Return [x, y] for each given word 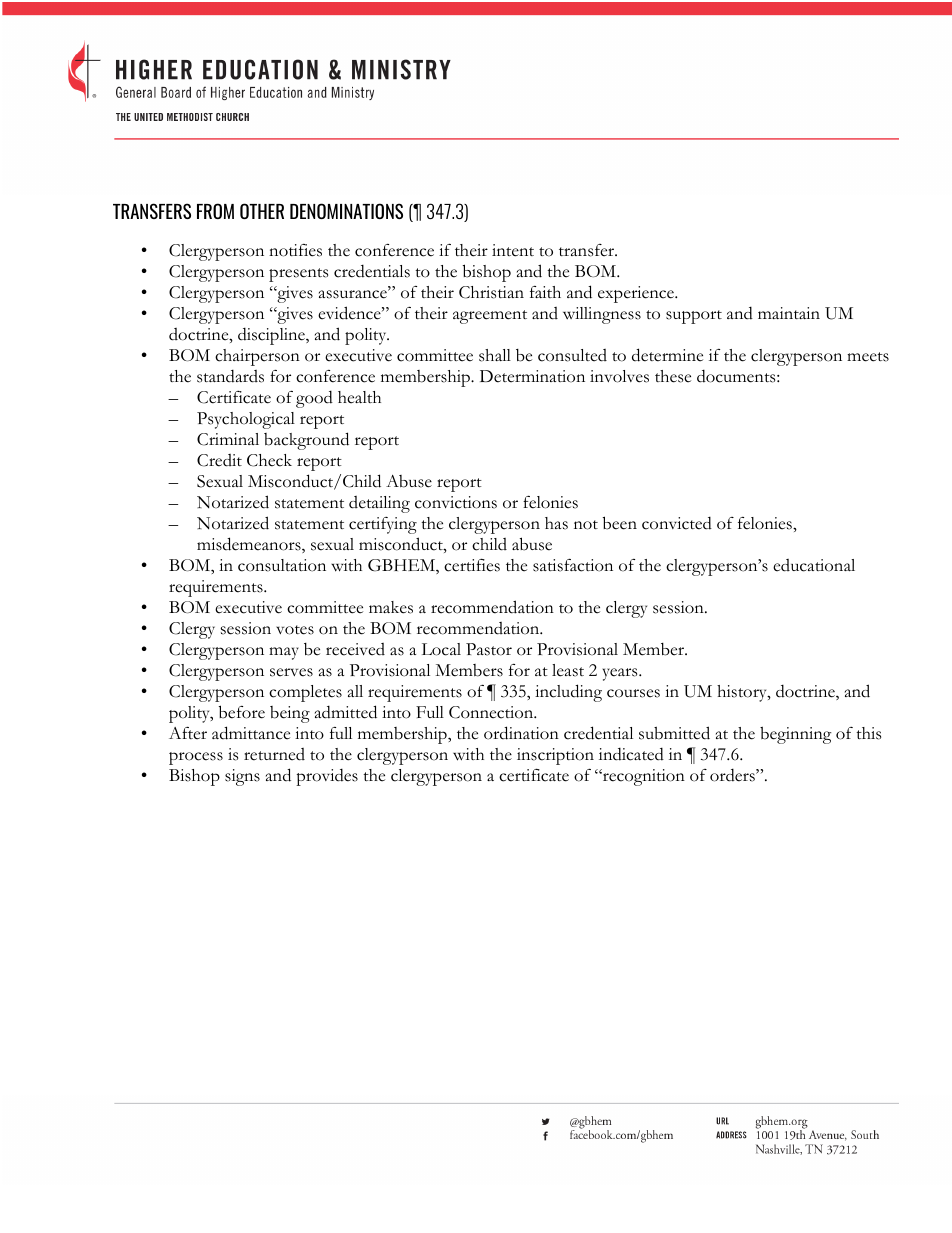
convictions [456, 502]
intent [513, 250]
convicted [677, 523]
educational [814, 565]
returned [274, 754]
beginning [796, 735]
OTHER [262, 211]
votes [295, 630]
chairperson [257, 357]
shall [495, 355]
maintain [789, 313]
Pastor [489, 649]
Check [269, 460]
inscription [555, 756]
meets [868, 357]
